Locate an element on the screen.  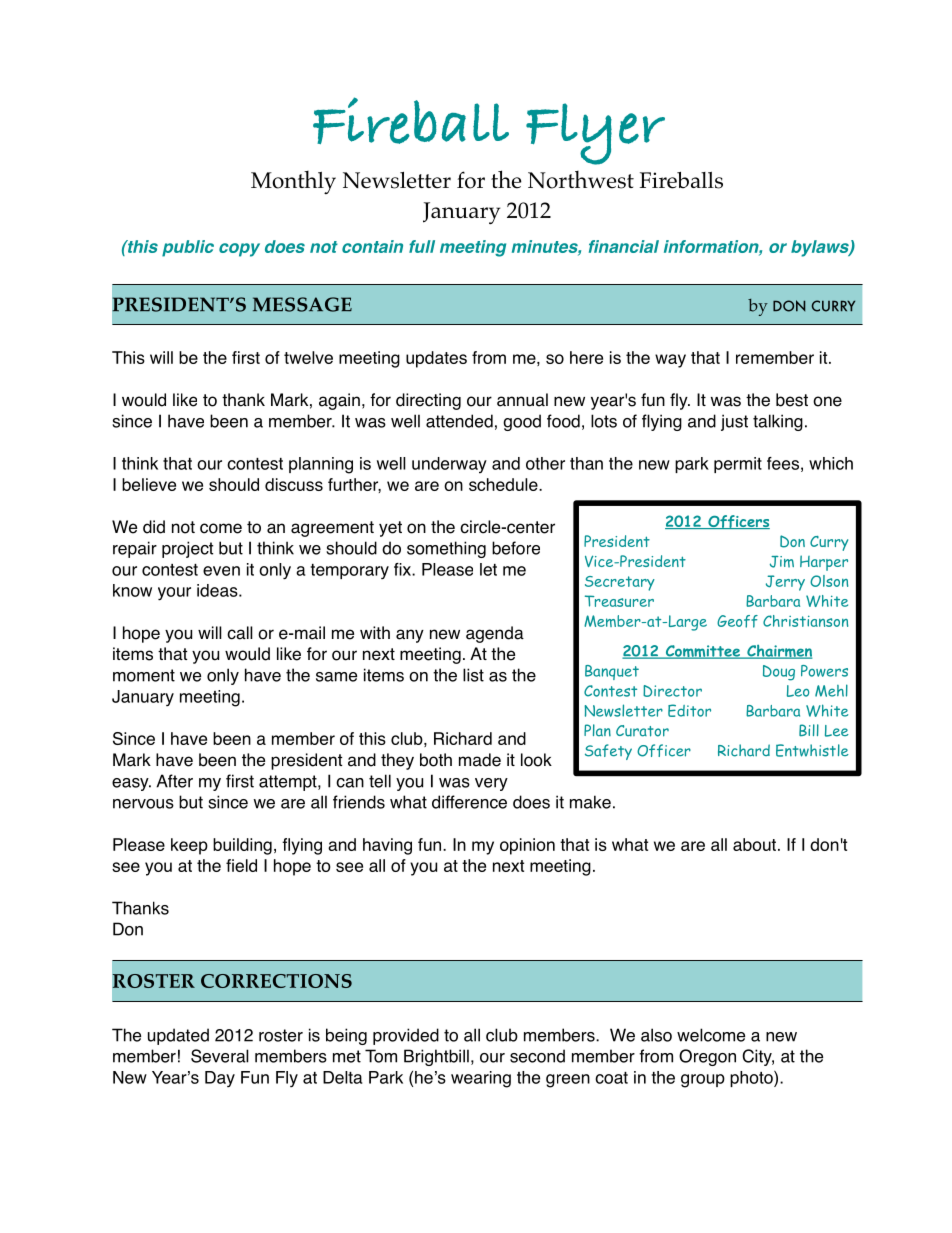
difference is located at coordinates (469, 802).
